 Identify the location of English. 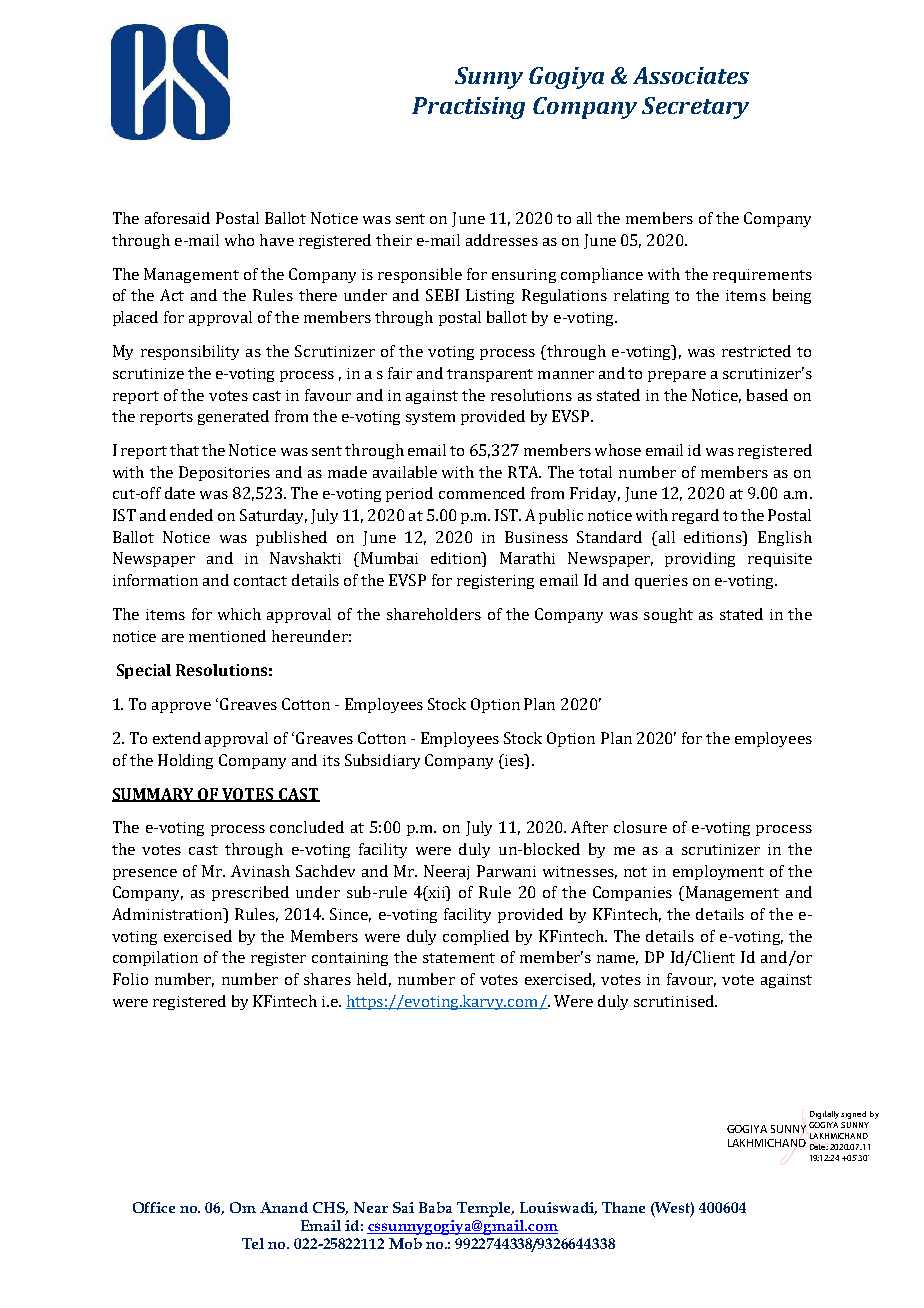
(785, 538).
